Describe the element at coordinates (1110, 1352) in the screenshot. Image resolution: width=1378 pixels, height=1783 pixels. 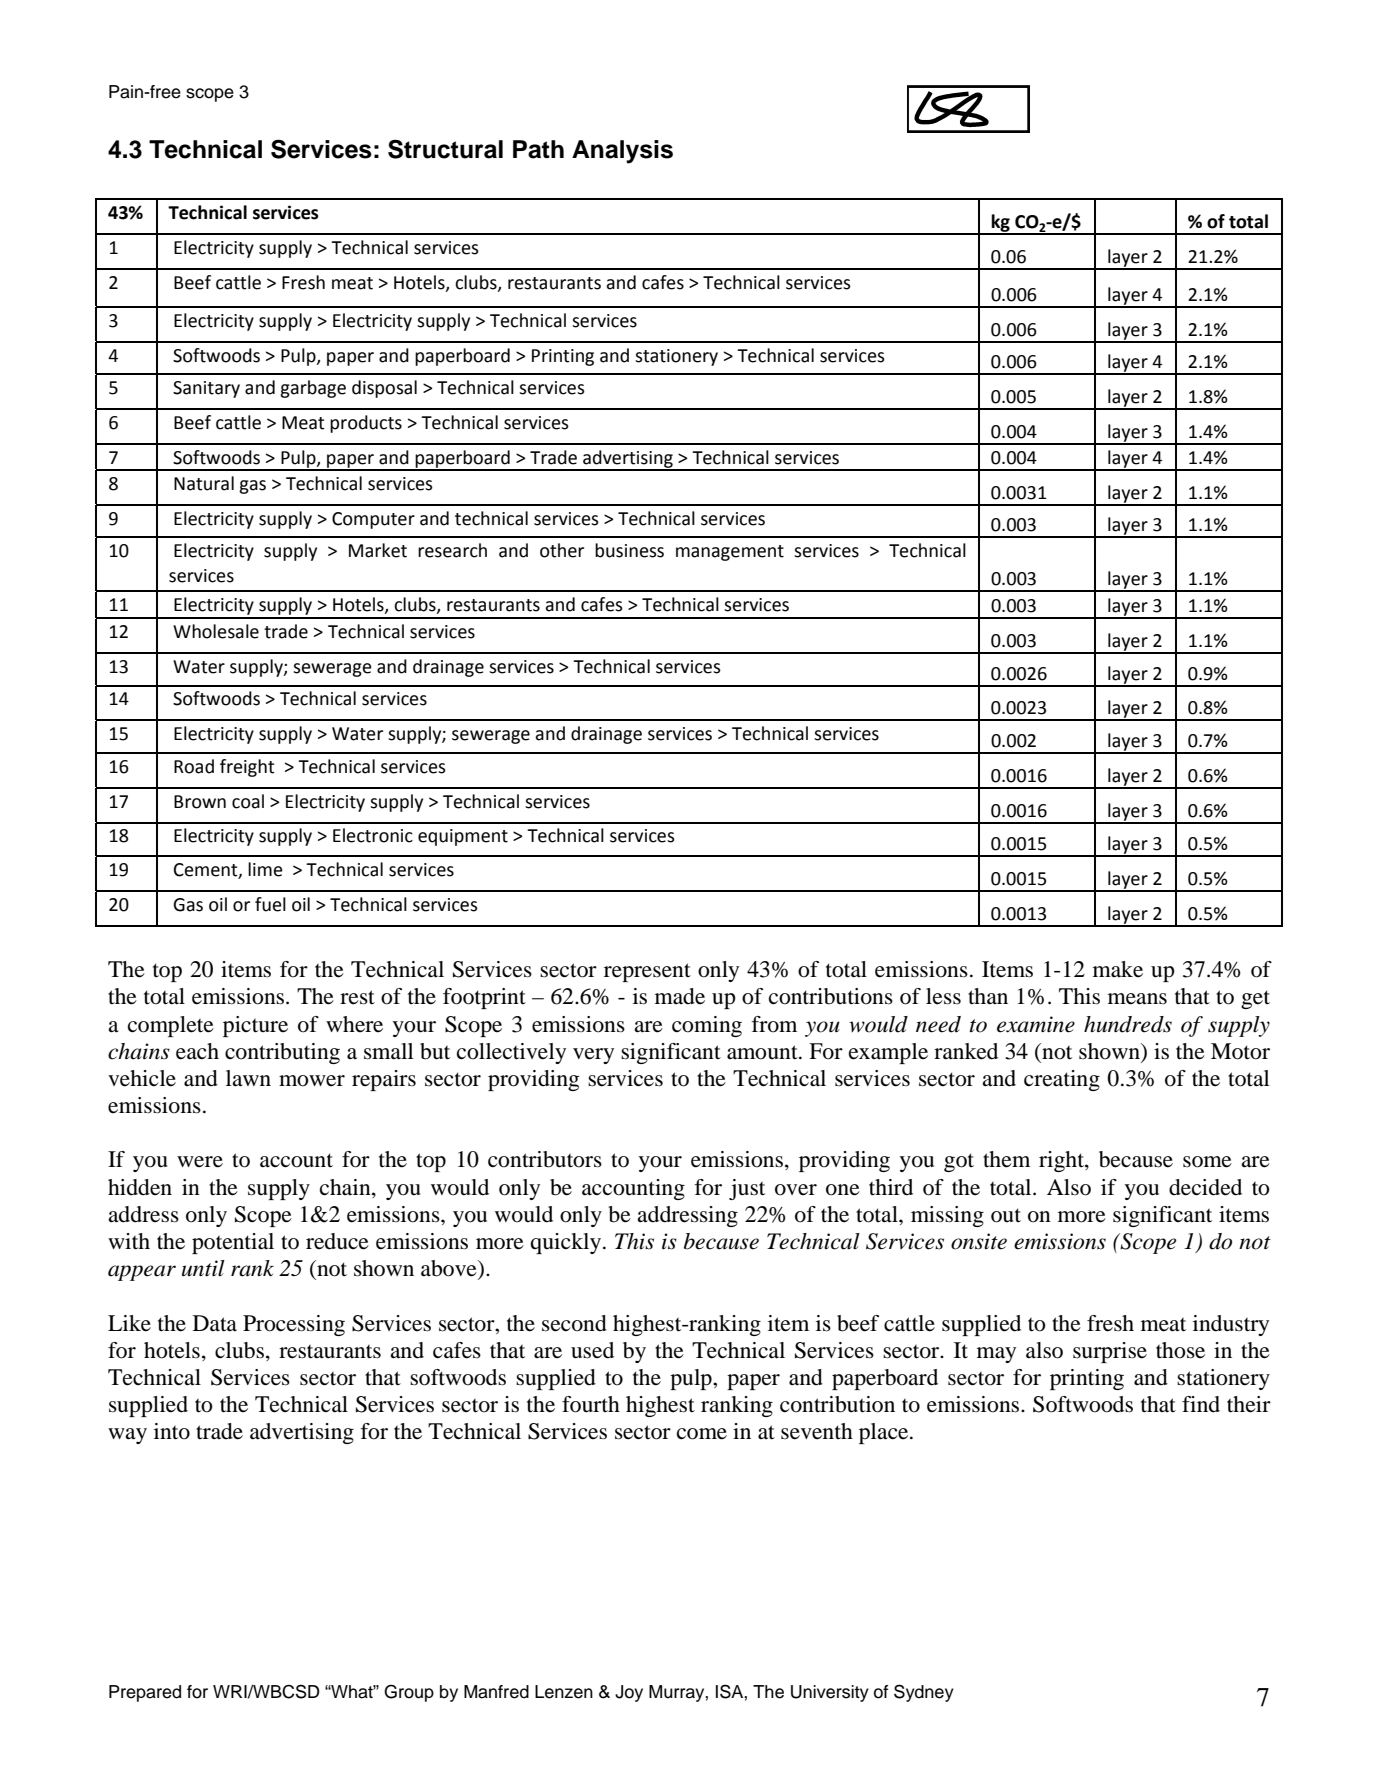
I see `surprise` at that location.
